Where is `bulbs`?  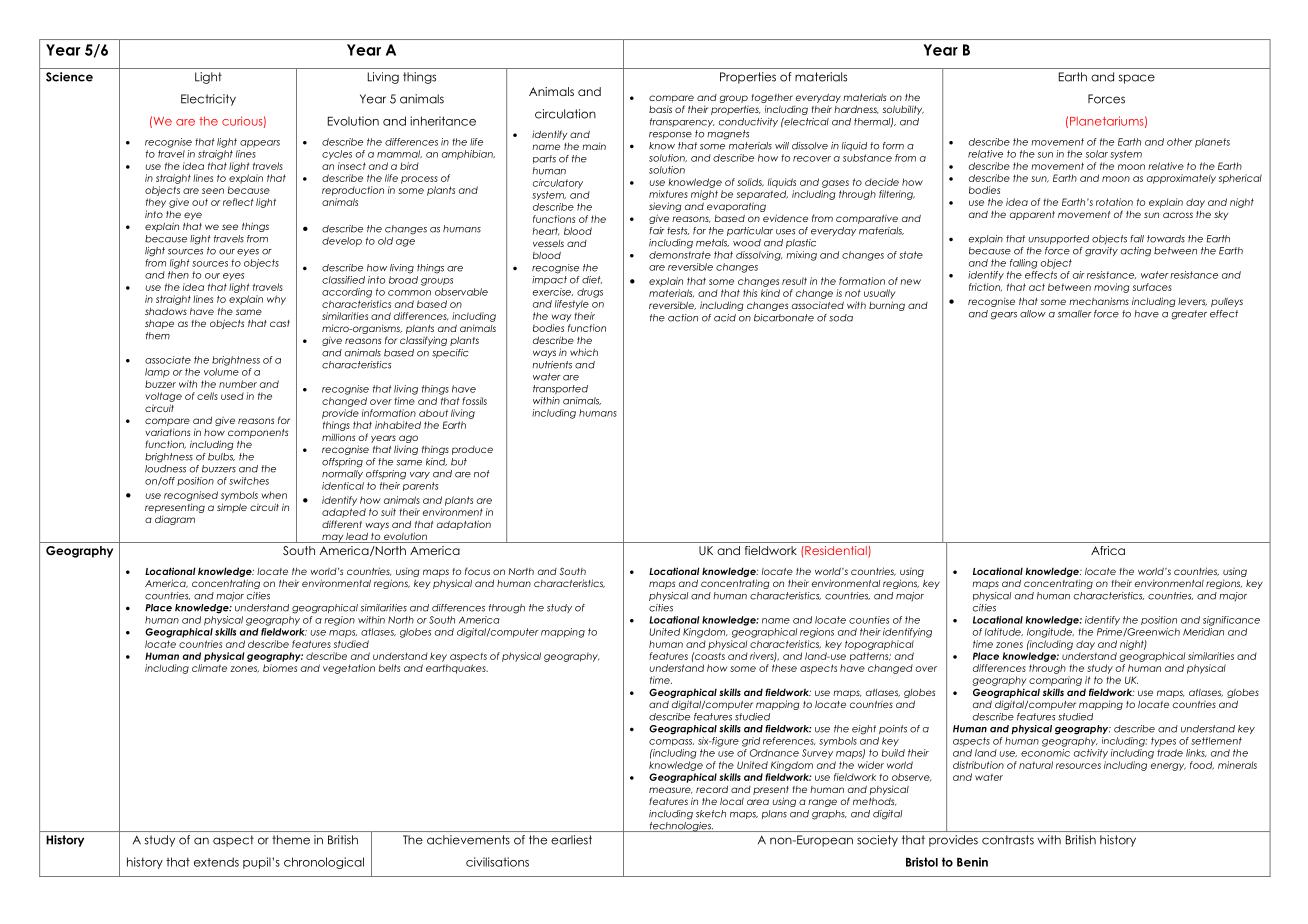
bulbs is located at coordinates (221, 457).
